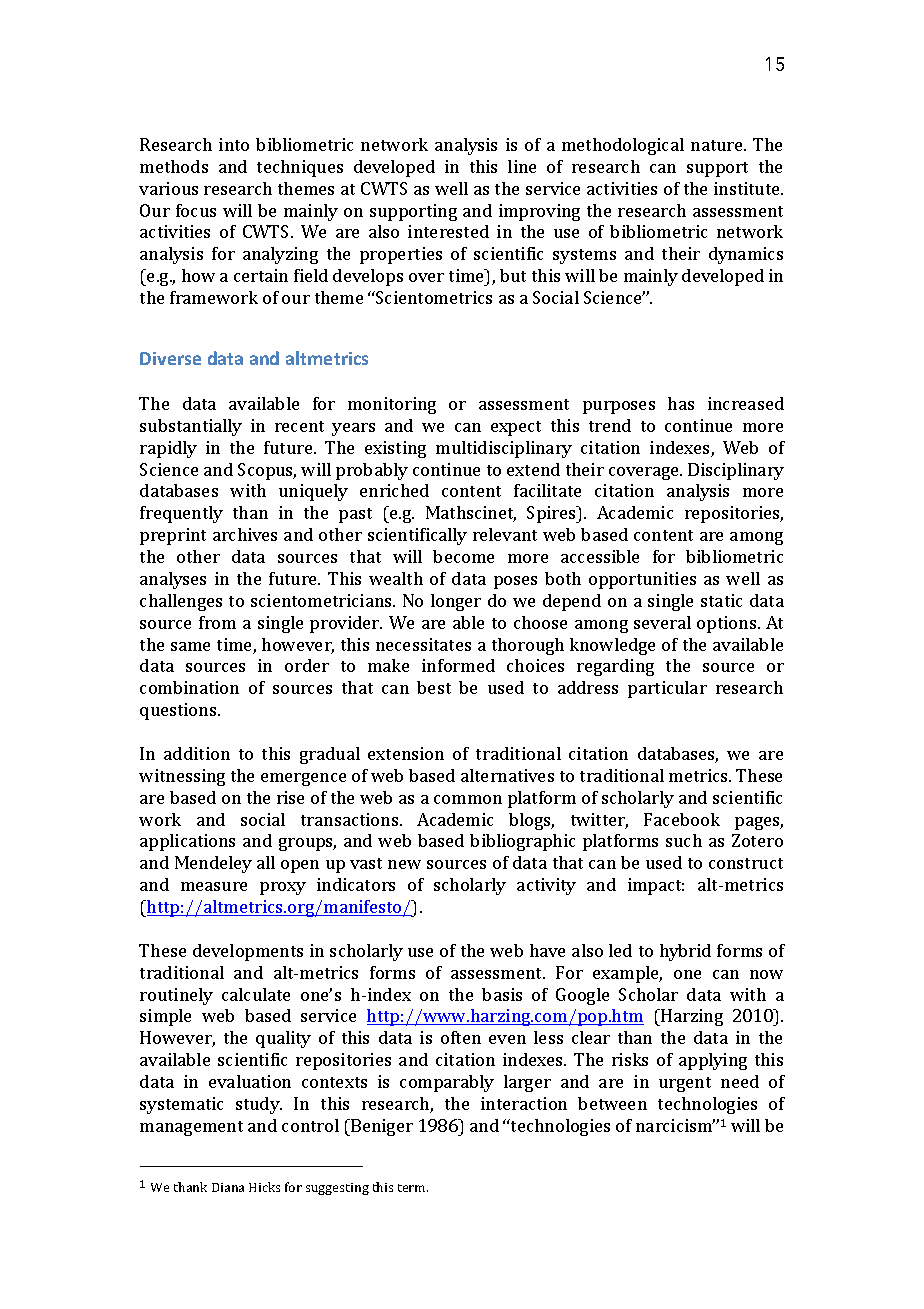 Image resolution: width=924 pixels, height=1309 pixels. Describe the element at coordinates (234, 144) in the screenshot. I see `into` at that location.
